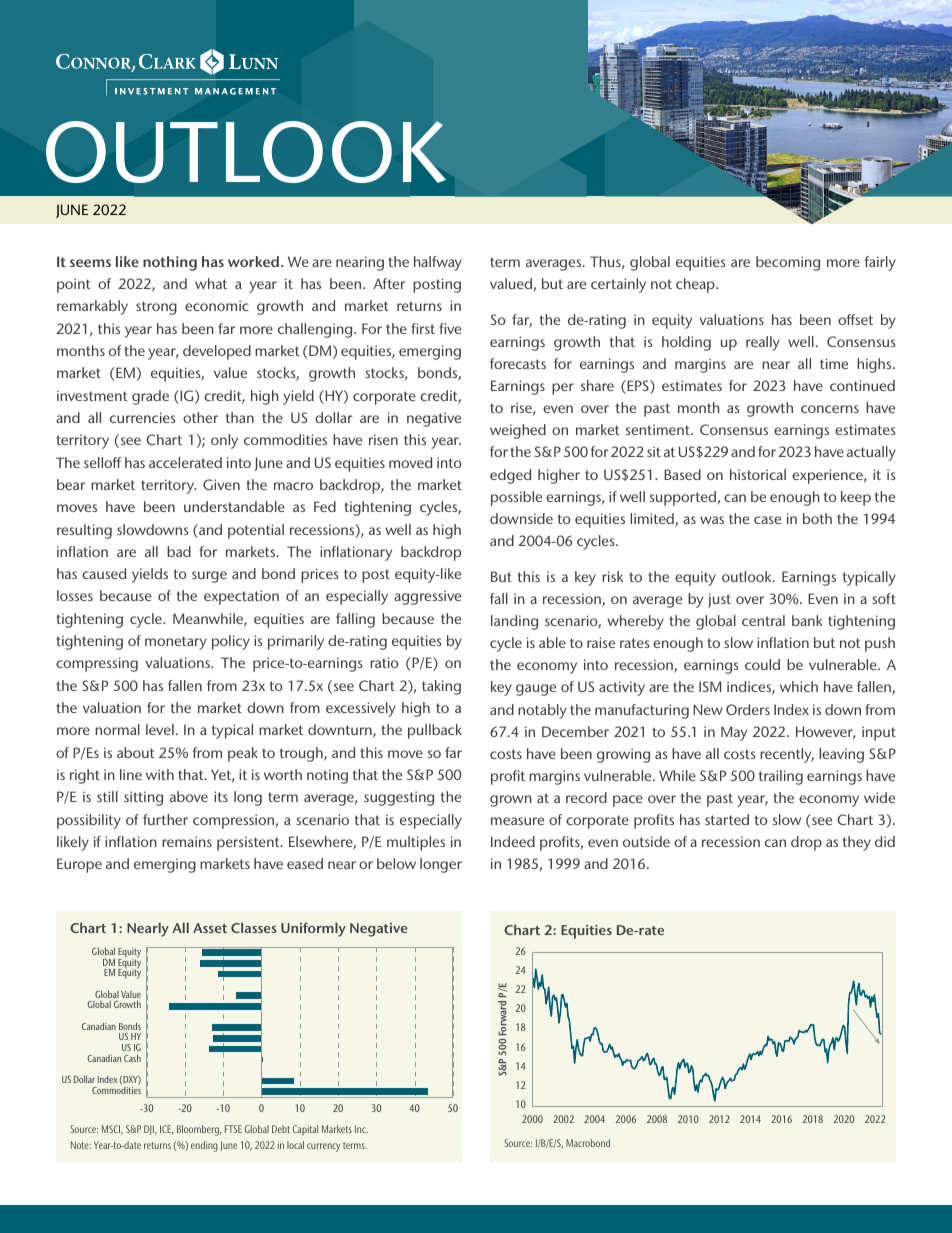 The width and height of the image is (952, 1233). Describe the element at coordinates (323, 1147) in the image. I see `currency` at that location.
